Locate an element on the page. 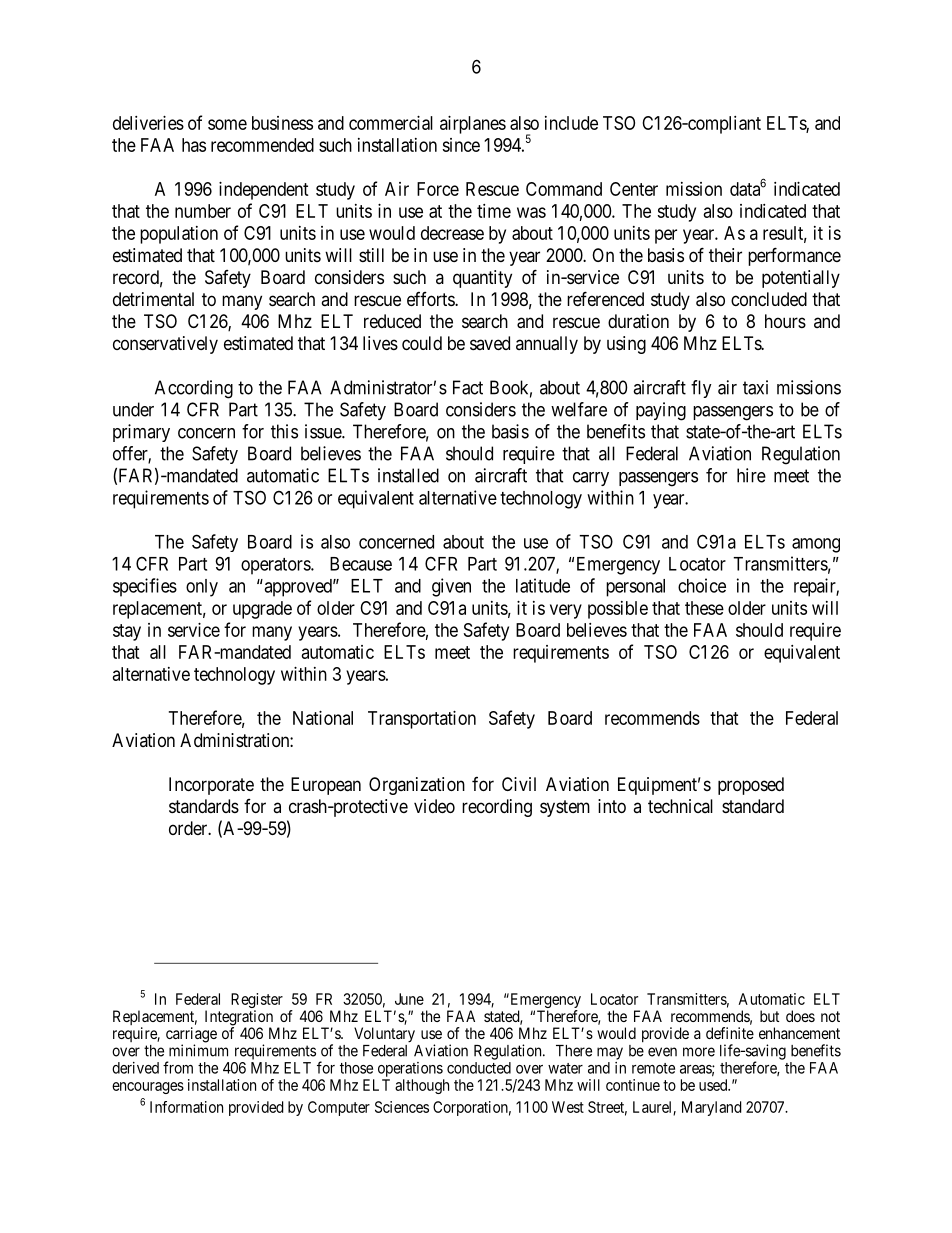 This document has width=952, height=1233. installed is located at coordinates (408, 475).
